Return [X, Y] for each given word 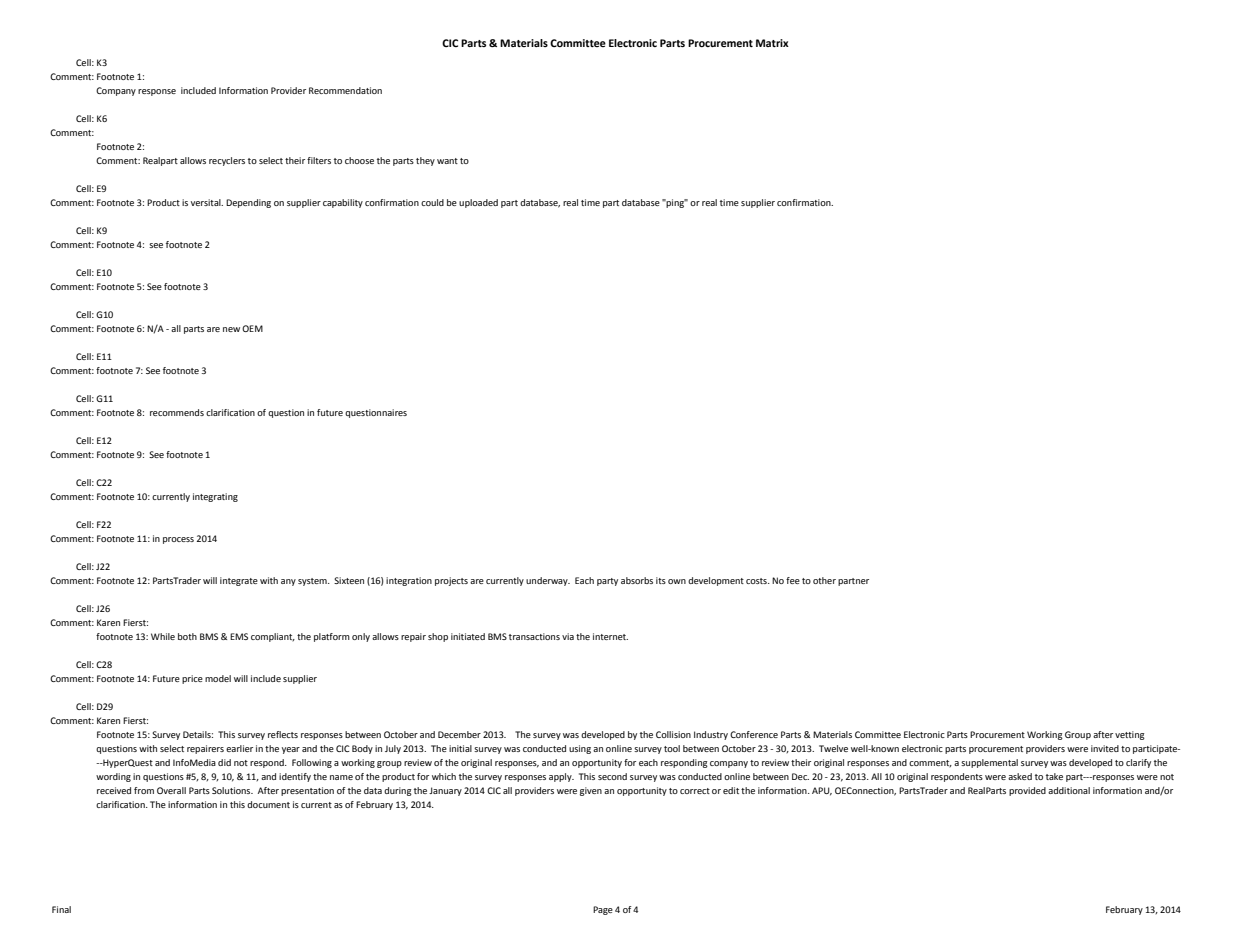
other [824, 580]
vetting [1130, 735]
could [432, 202]
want [447, 161]
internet [610, 636]
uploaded [478, 203]
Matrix [772, 43]
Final [61, 909]
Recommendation [345, 90]
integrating [215, 497]
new [231, 329]
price [192, 679]
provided [1027, 791]
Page [603, 910]
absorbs [637, 580]
